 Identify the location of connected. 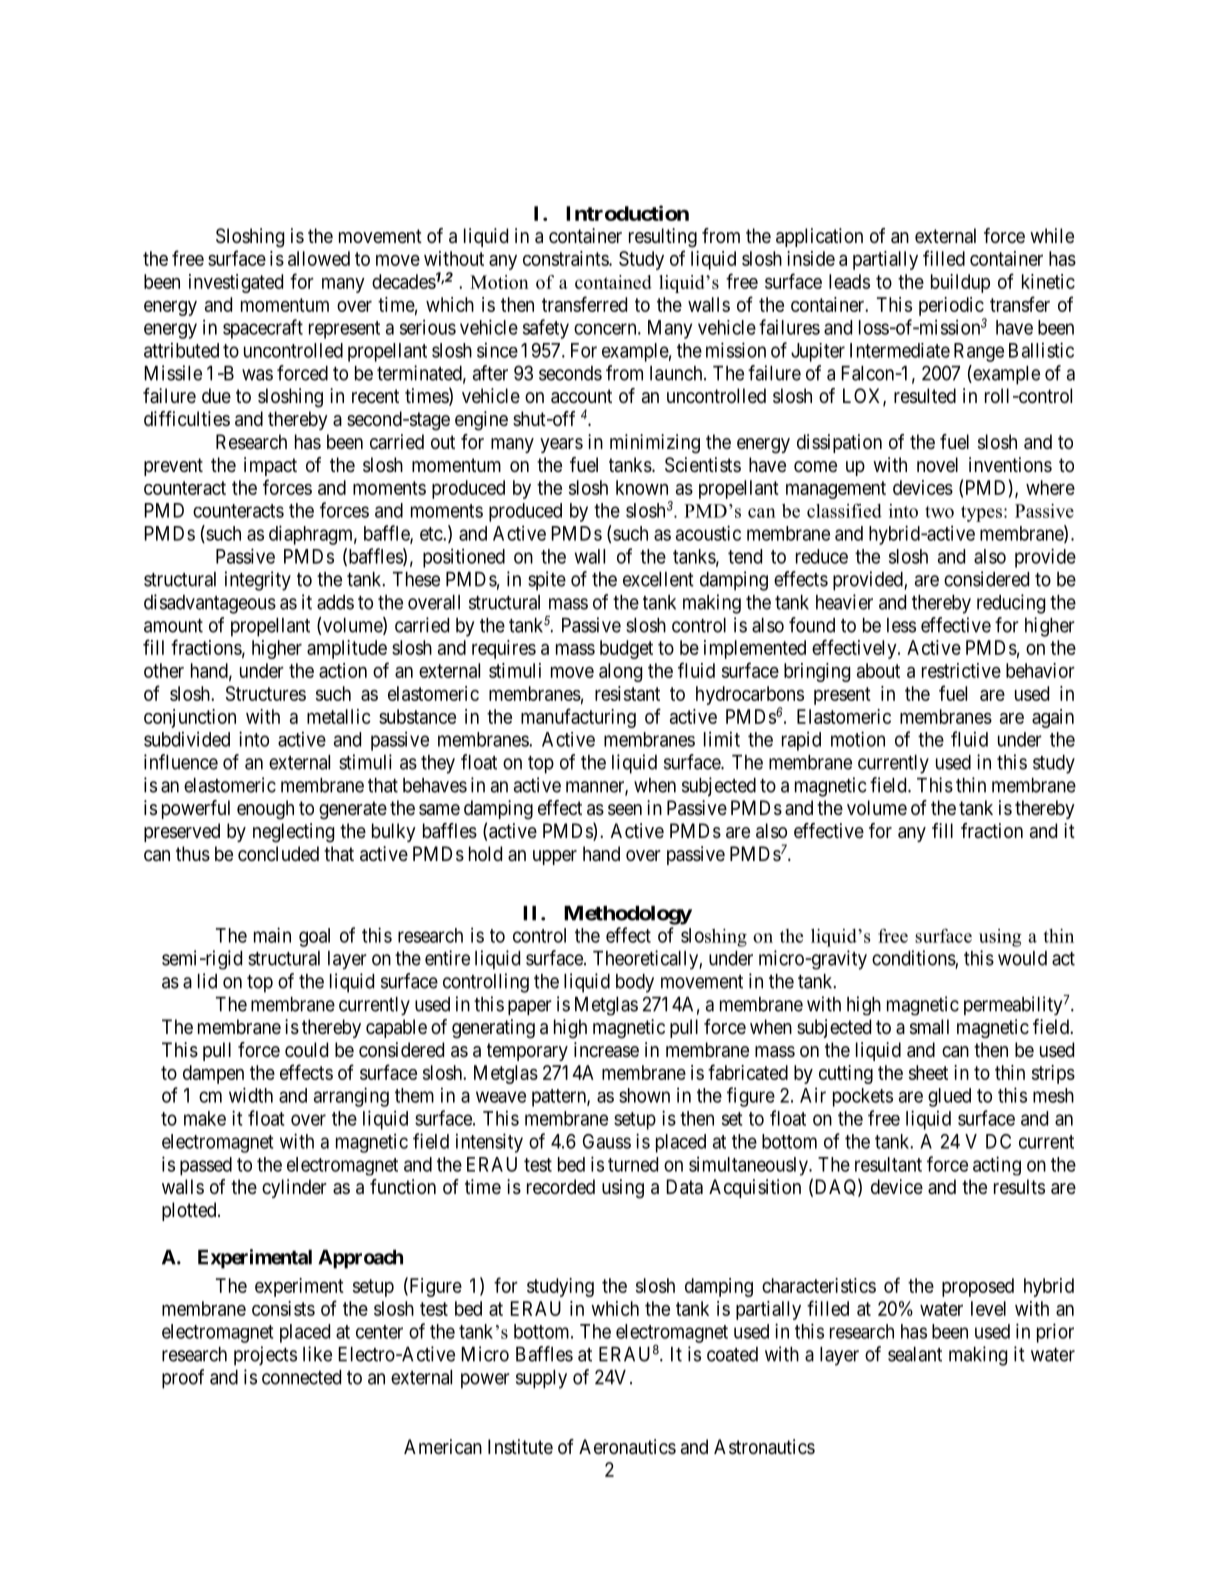
(301, 1377).
